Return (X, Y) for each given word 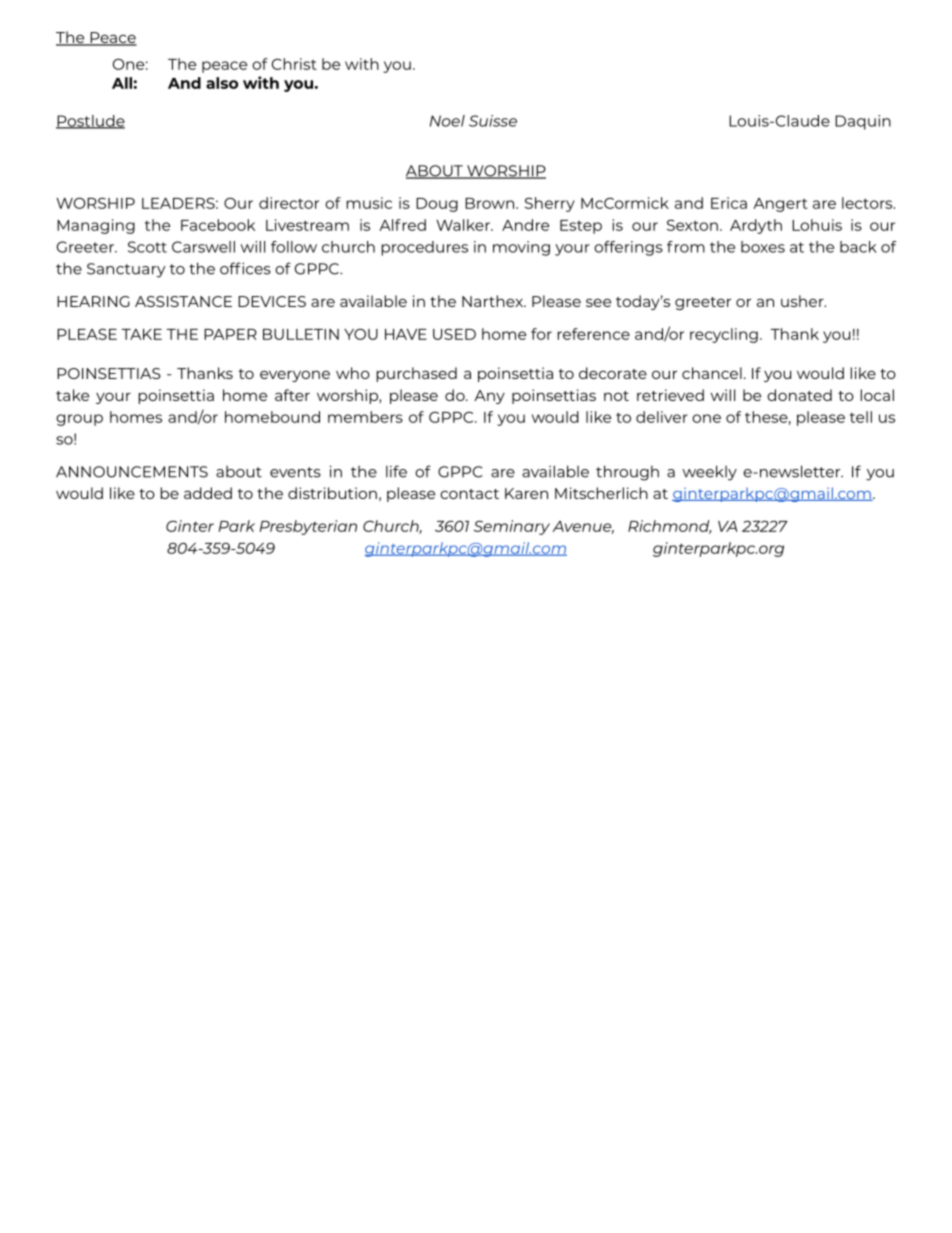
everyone (295, 376)
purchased (416, 374)
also (222, 83)
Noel (447, 121)
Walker (464, 225)
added (208, 493)
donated (799, 395)
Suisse (493, 121)
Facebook (218, 225)
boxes (763, 247)
